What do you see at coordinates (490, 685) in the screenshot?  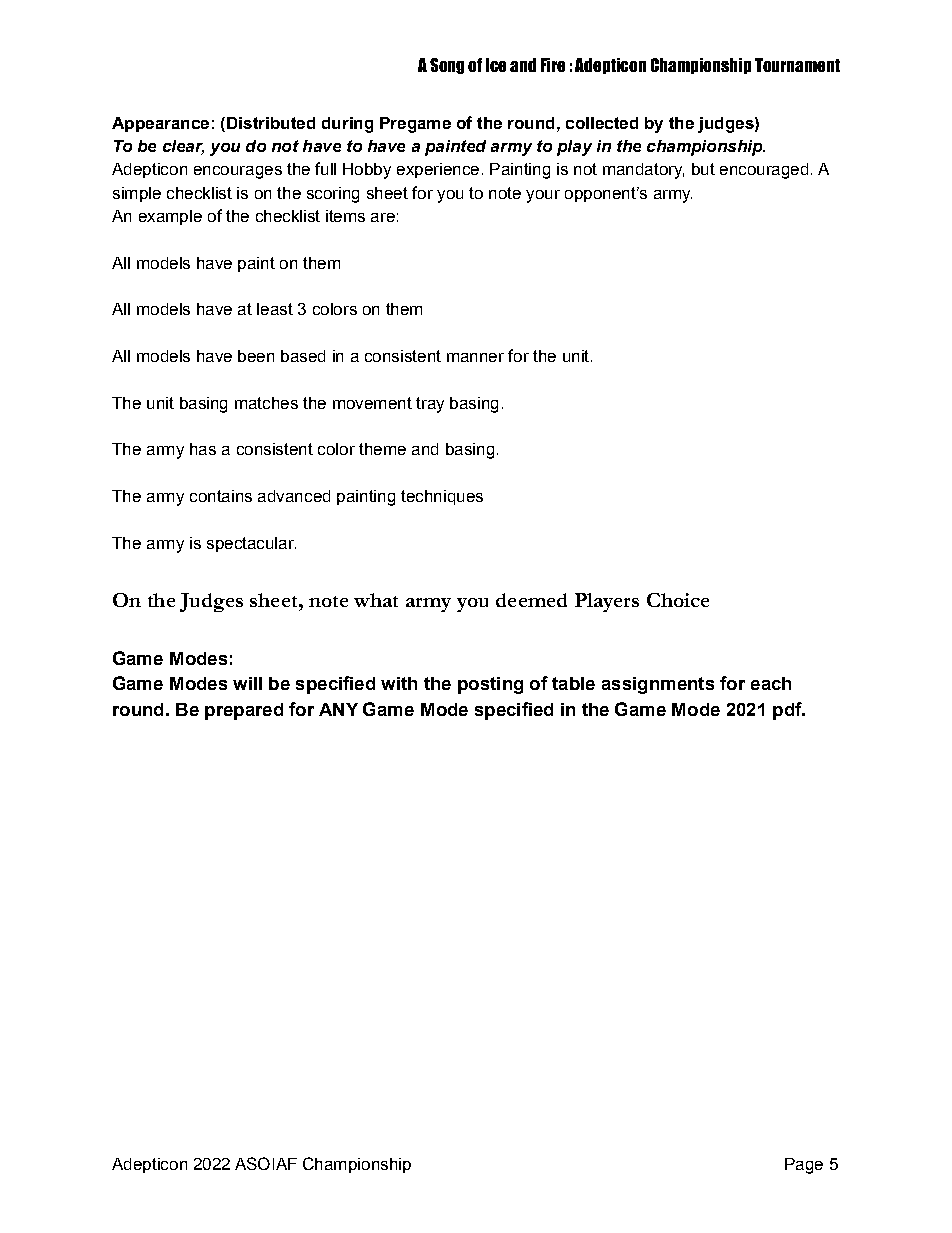 I see `posting` at bounding box center [490, 685].
